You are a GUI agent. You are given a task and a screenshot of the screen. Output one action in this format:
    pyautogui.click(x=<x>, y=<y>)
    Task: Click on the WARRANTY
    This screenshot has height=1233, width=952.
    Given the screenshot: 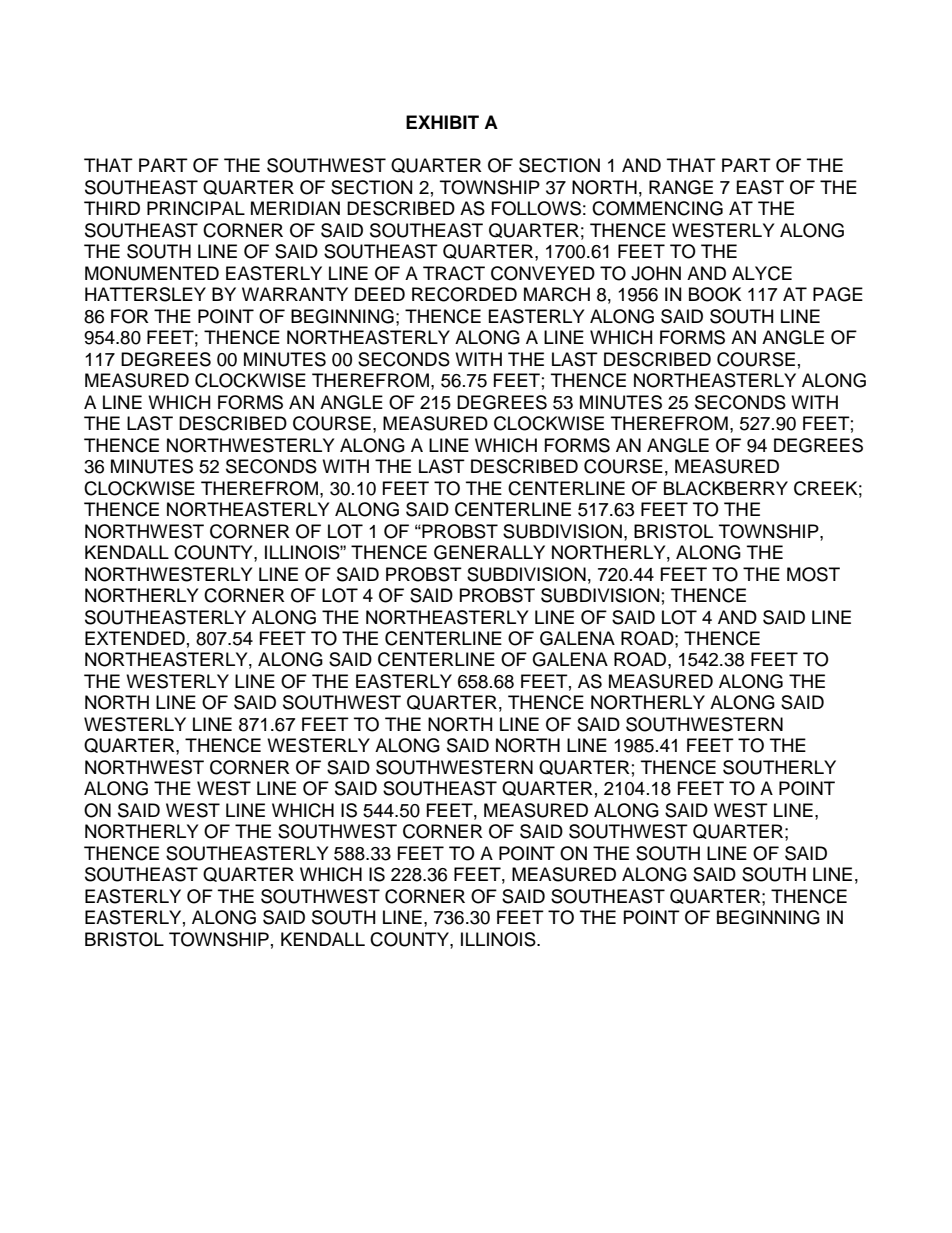 What is the action you would take?
    pyautogui.click(x=295, y=294)
